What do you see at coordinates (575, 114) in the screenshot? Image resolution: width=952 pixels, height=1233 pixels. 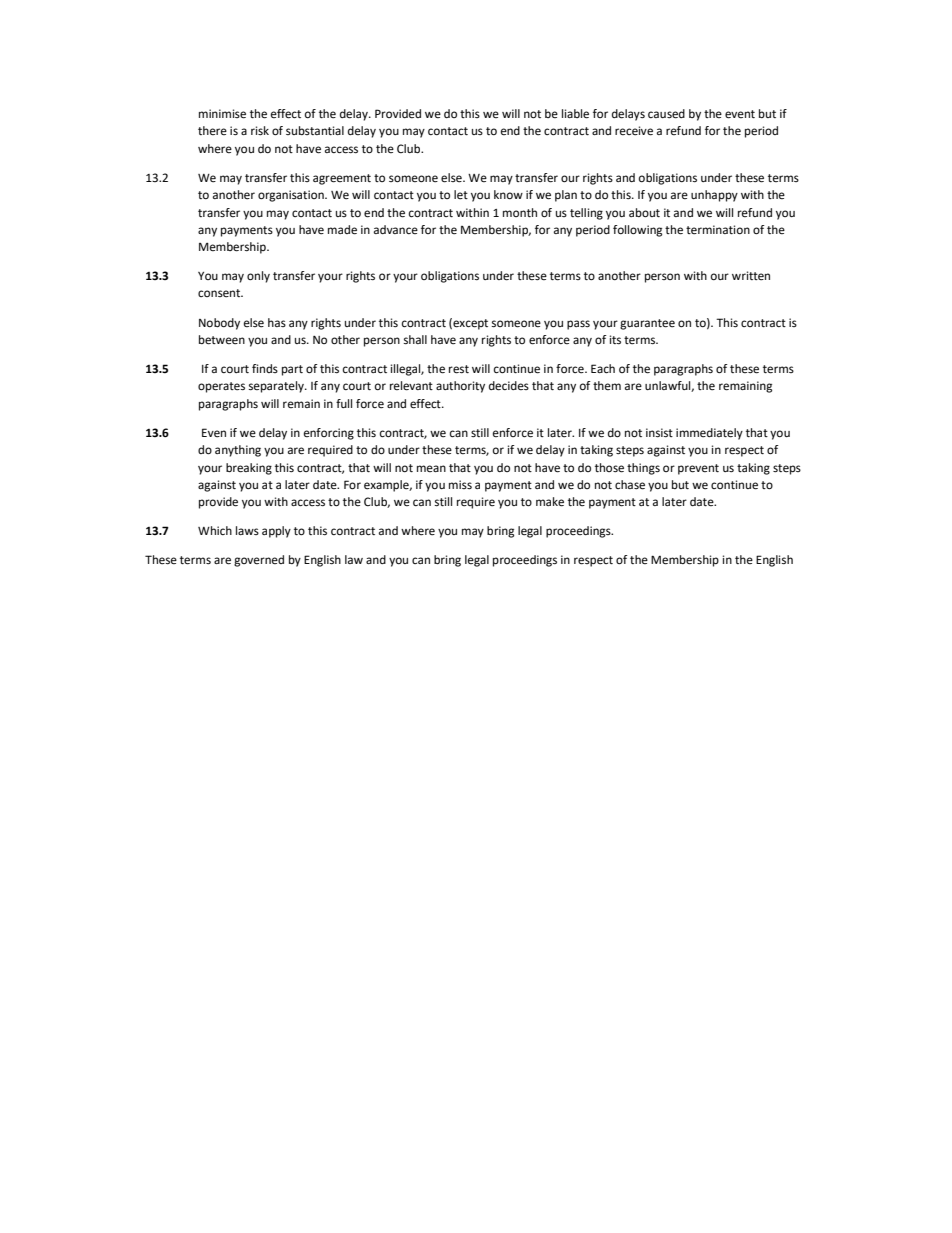 I see `liable` at bounding box center [575, 114].
